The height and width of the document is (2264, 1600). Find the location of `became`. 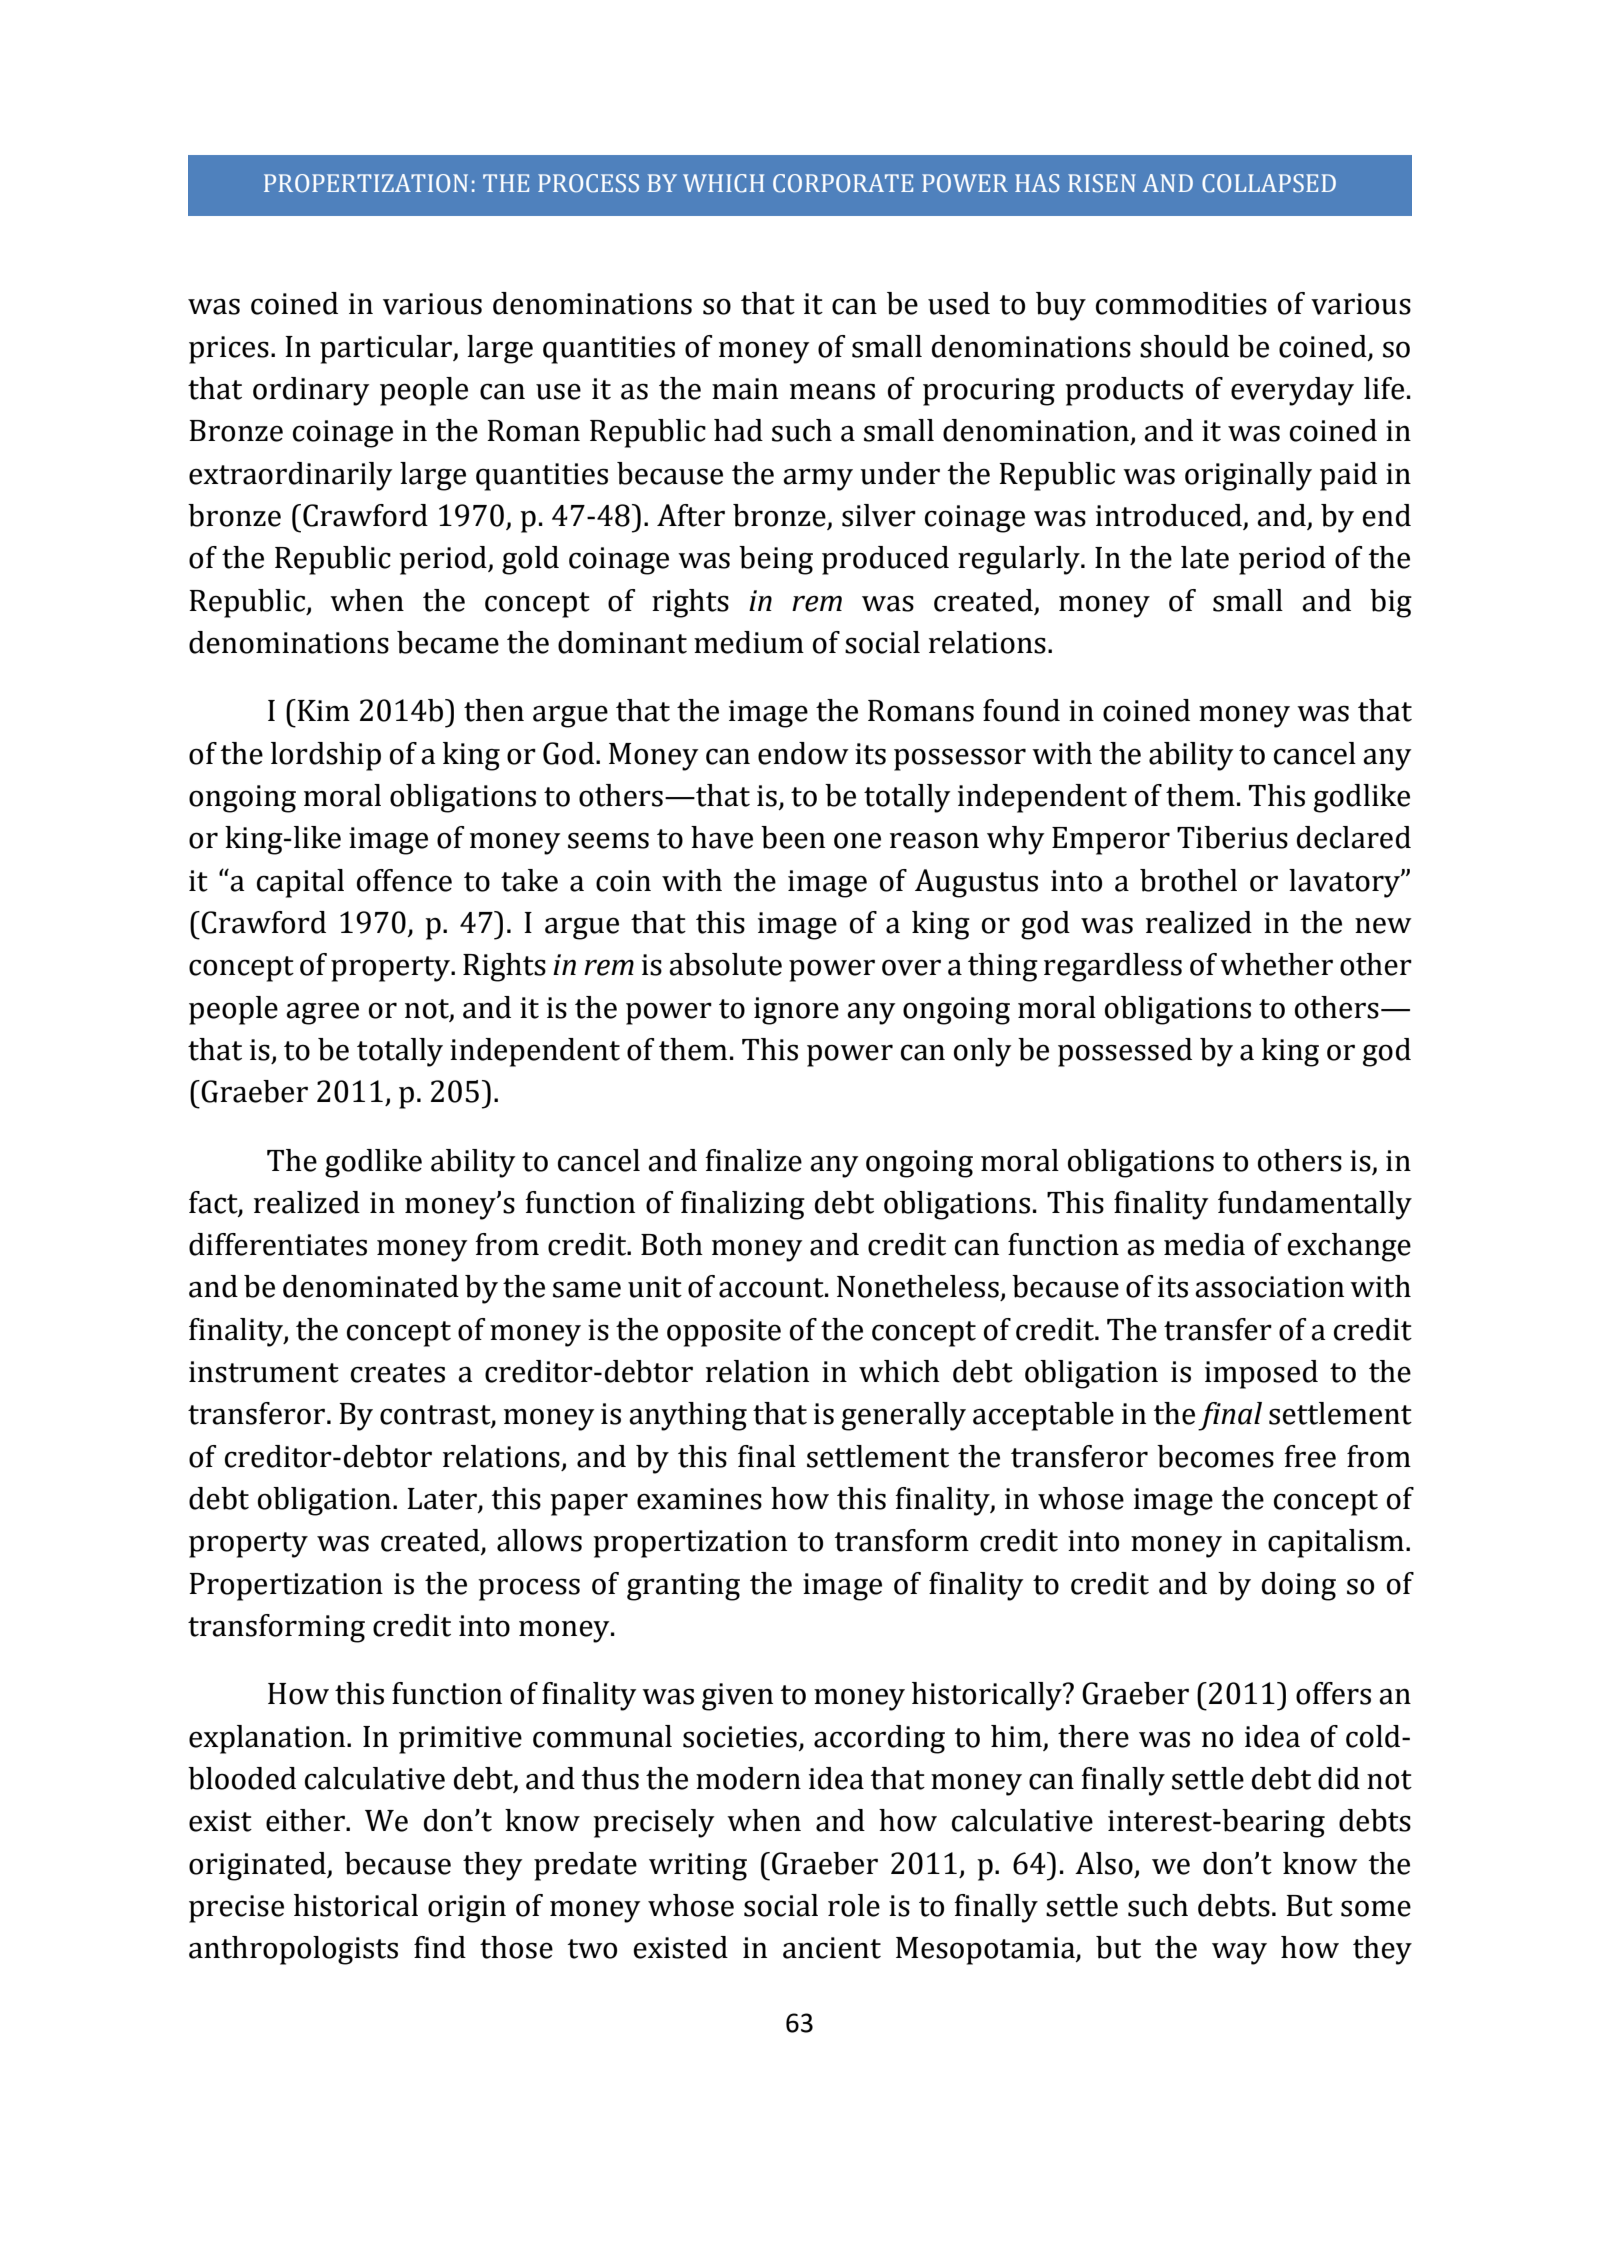

became is located at coordinates (448, 642).
